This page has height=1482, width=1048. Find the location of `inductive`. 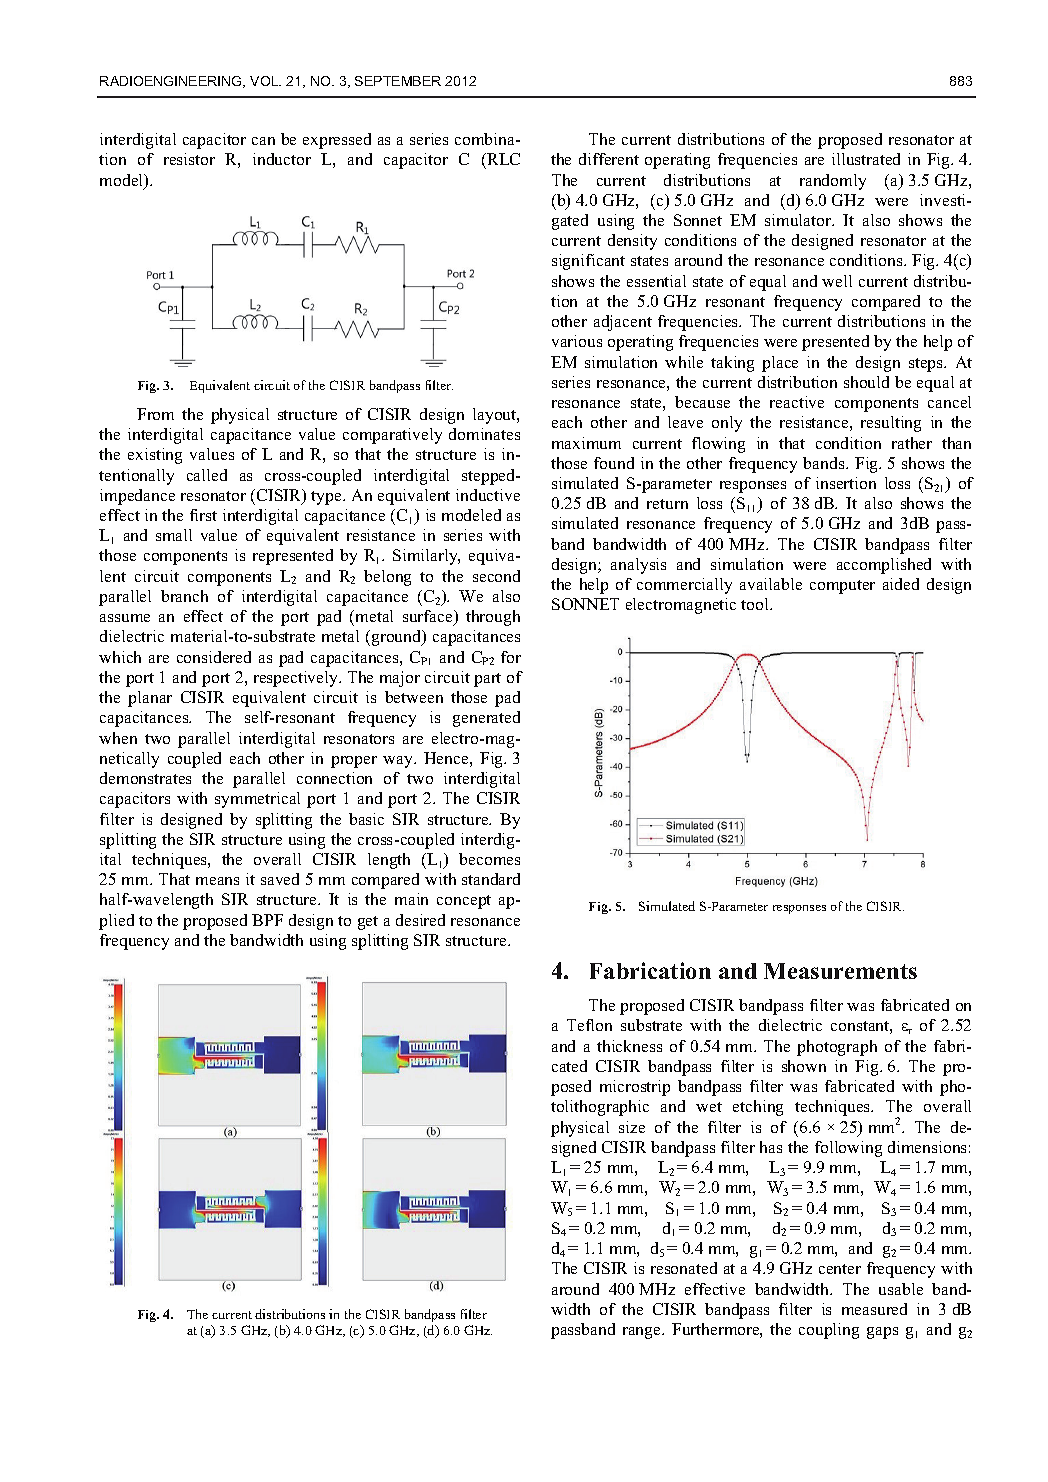

inductive is located at coordinates (488, 495).
